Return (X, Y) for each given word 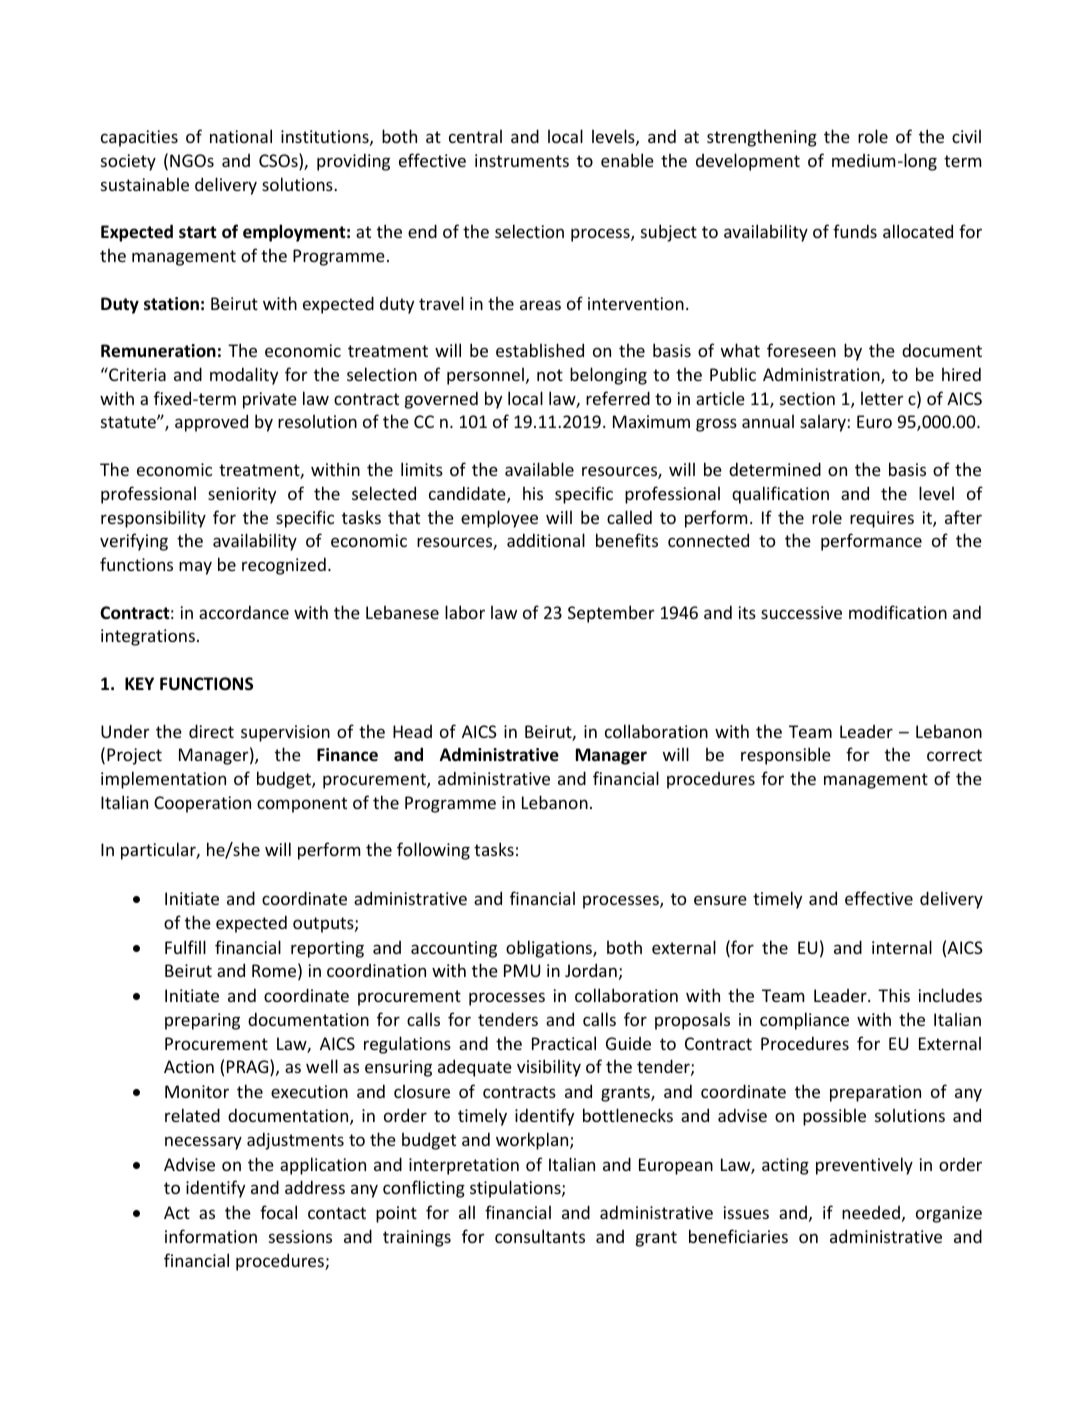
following (433, 851)
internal (902, 947)
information (211, 1236)
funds (855, 231)
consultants (540, 1236)
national (241, 136)
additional (546, 540)
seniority (242, 495)
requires (882, 519)
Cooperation (202, 804)
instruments (522, 160)
